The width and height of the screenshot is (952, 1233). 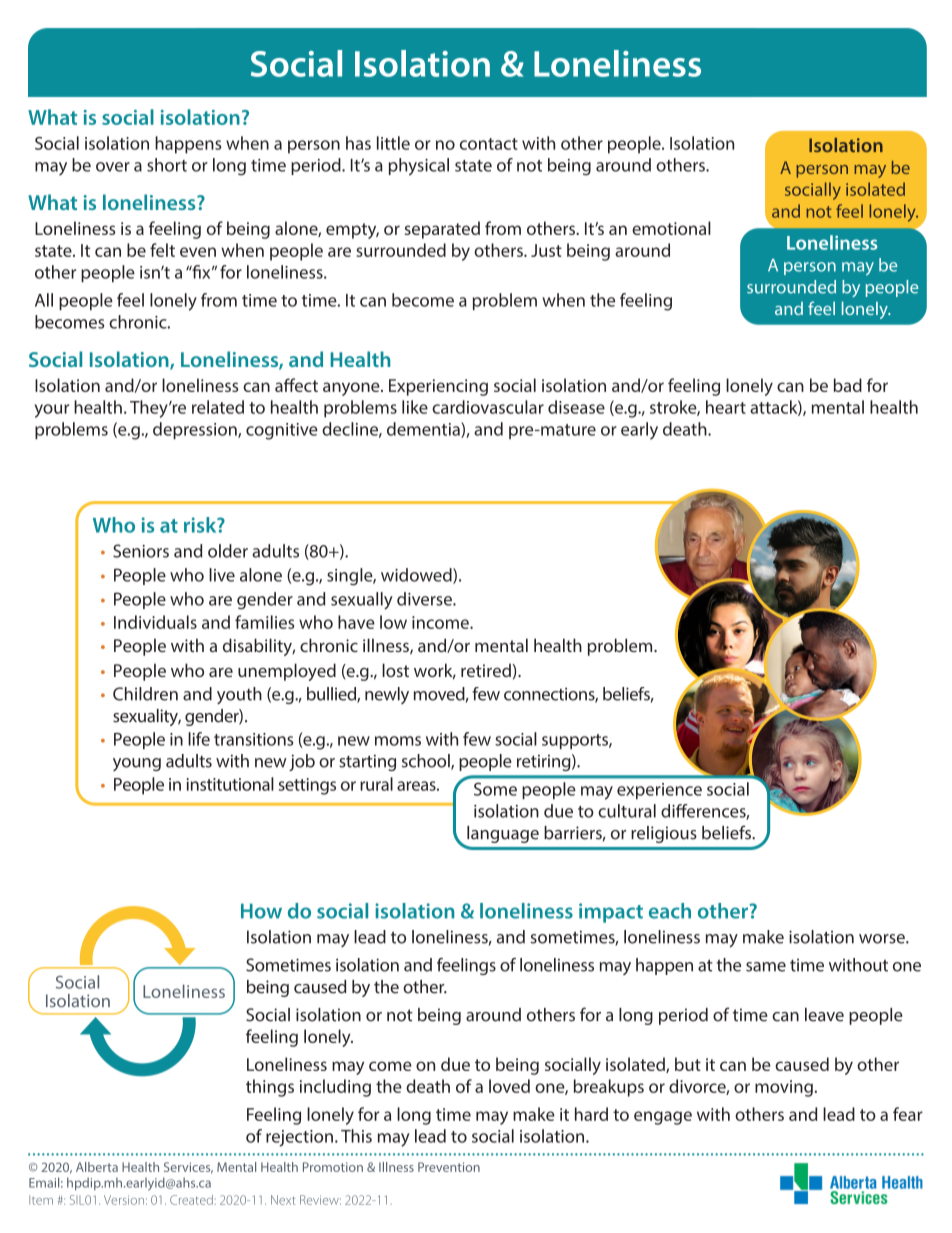 I want to click on experience, so click(x=659, y=791).
